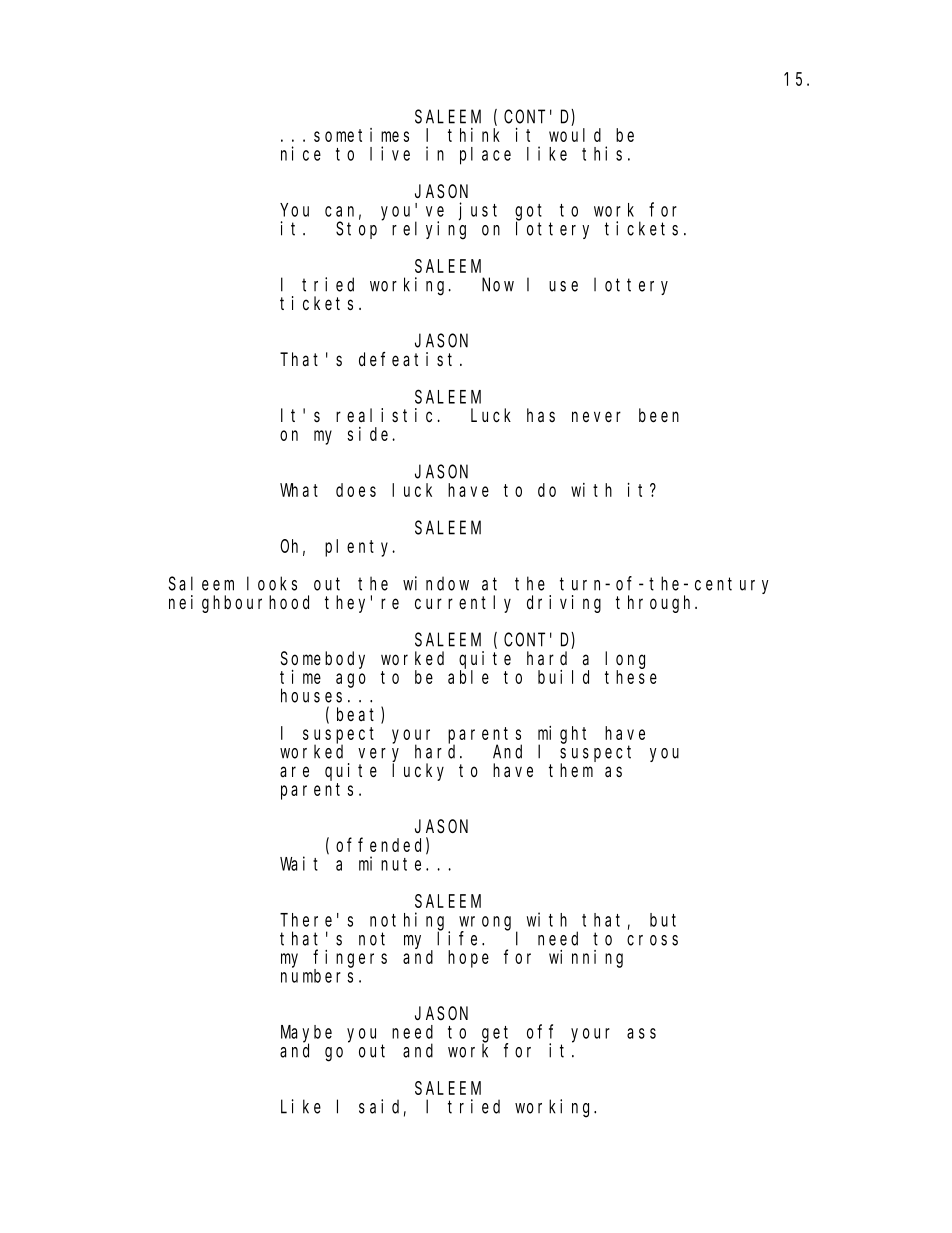 Image resolution: width=952 pixels, height=1233 pixels. What do you see at coordinates (641, 1033) in the document?
I see `ass` at bounding box center [641, 1033].
